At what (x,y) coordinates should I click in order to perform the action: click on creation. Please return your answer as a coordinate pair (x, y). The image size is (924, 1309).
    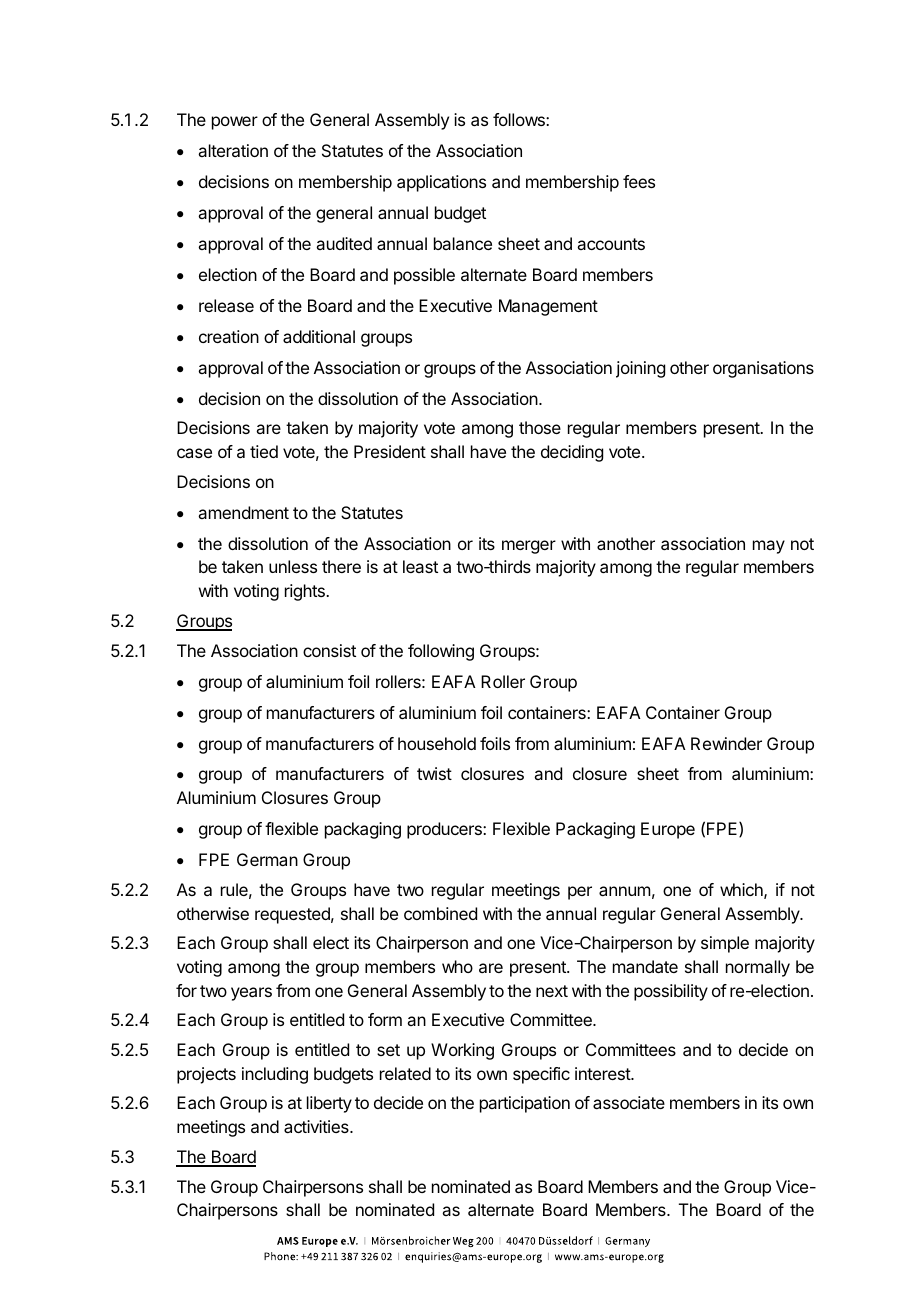
    Looking at the image, I should click on (229, 336).
